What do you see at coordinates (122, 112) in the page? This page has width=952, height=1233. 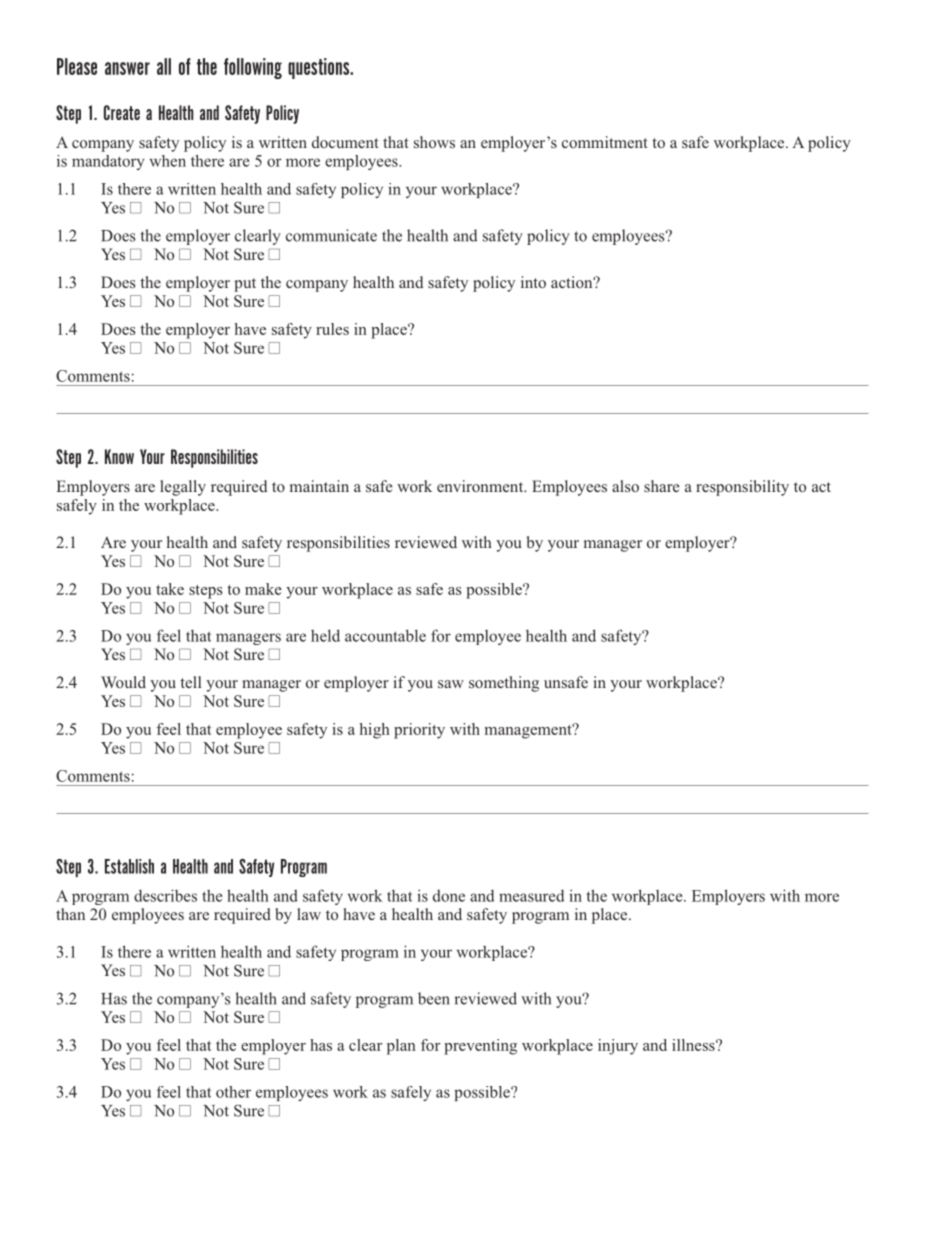 I see `Create` at bounding box center [122, 112].
